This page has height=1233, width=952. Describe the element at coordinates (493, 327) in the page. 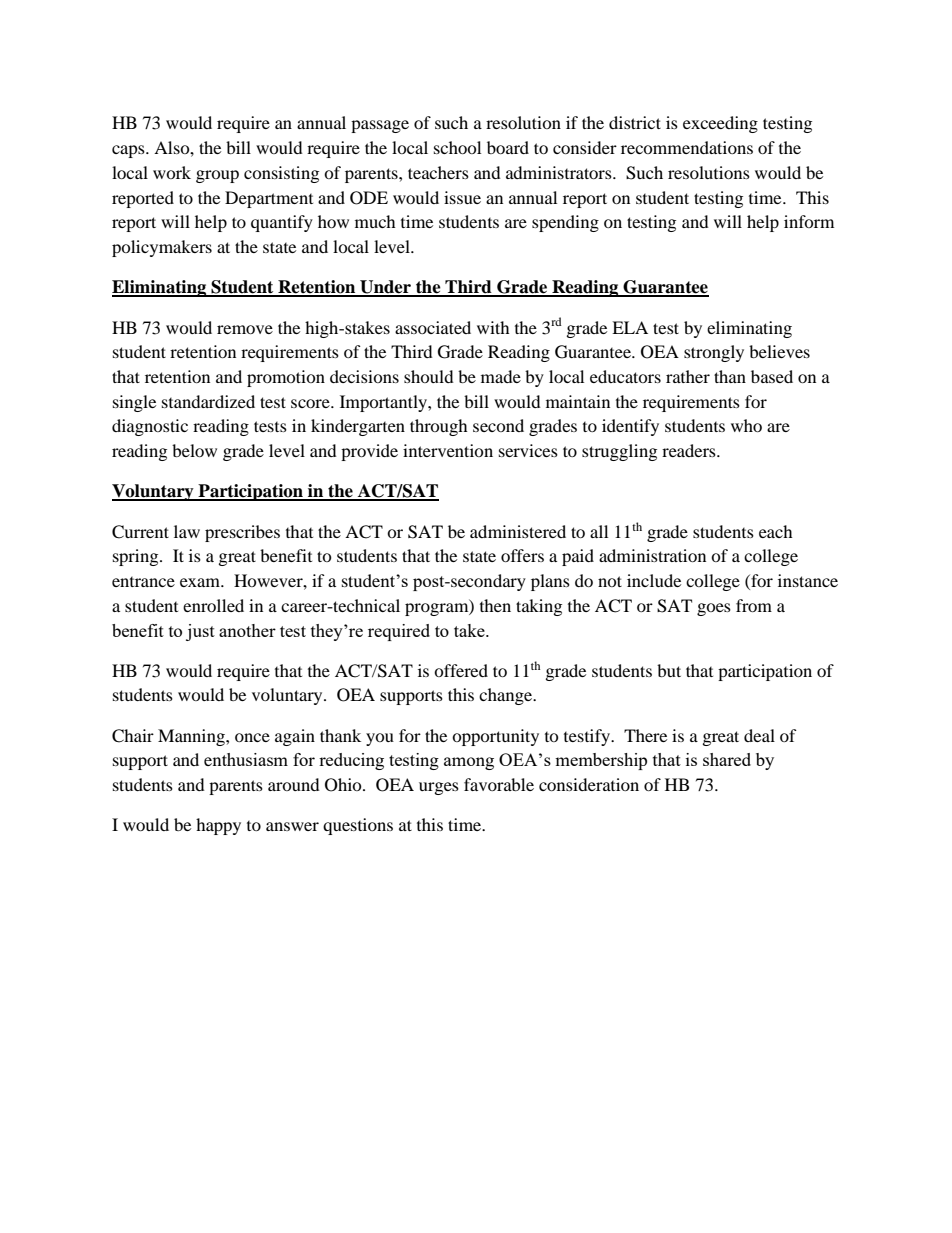

I see `with` at that location.
